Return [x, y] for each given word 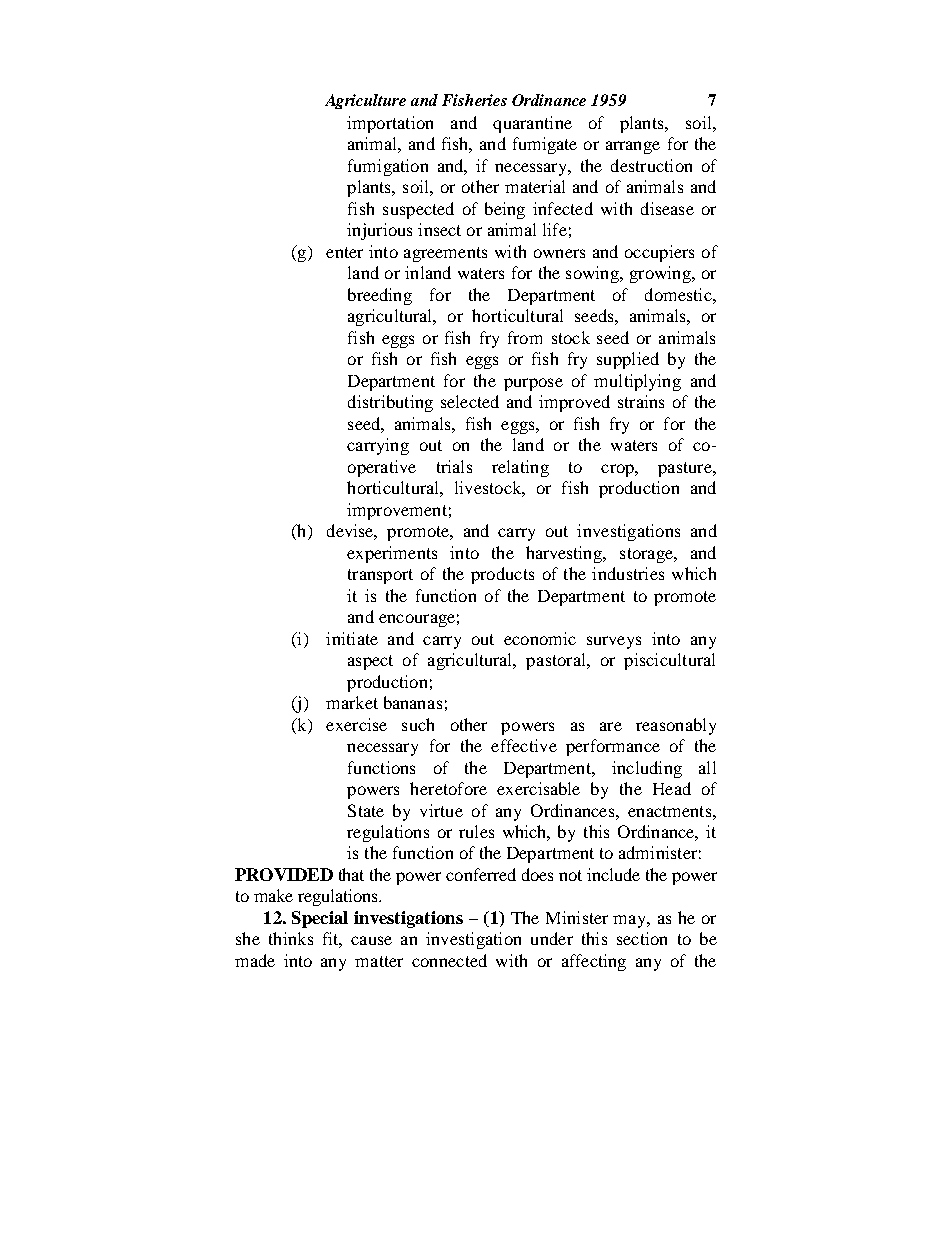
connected [449, 960]
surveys [614, 642]
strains [641, 401]
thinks [291, 938]
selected [470, 401]
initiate [352, 638]
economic [540, 638]
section [642, 938]
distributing [390, 403]
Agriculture [365, 101]
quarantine [532, 124]
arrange [633, 147]
